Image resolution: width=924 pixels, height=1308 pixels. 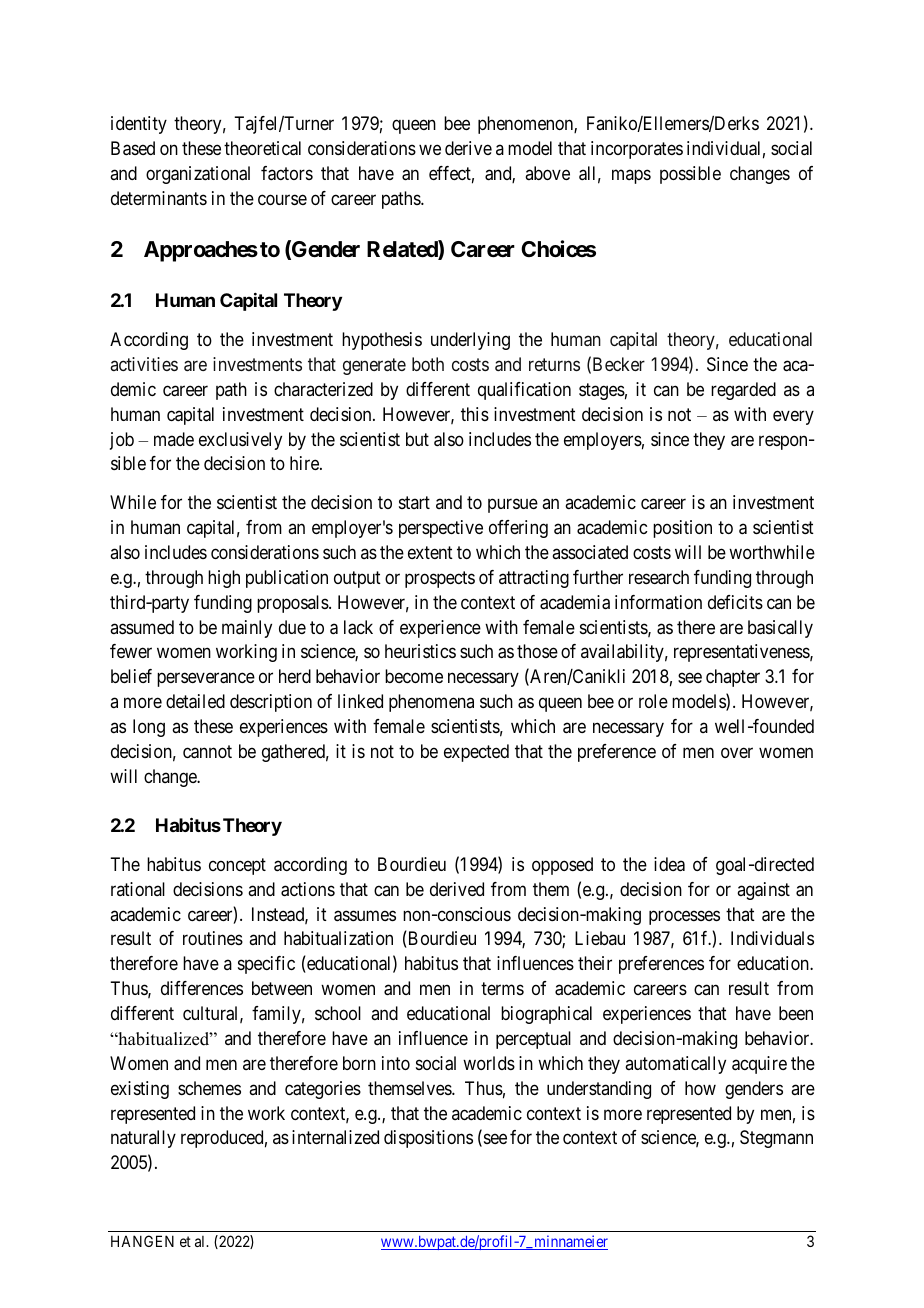 What do you see at coordinates (209, 1088) in the screenshot?
I see `schemes` at bounding box center [209, 1088].
